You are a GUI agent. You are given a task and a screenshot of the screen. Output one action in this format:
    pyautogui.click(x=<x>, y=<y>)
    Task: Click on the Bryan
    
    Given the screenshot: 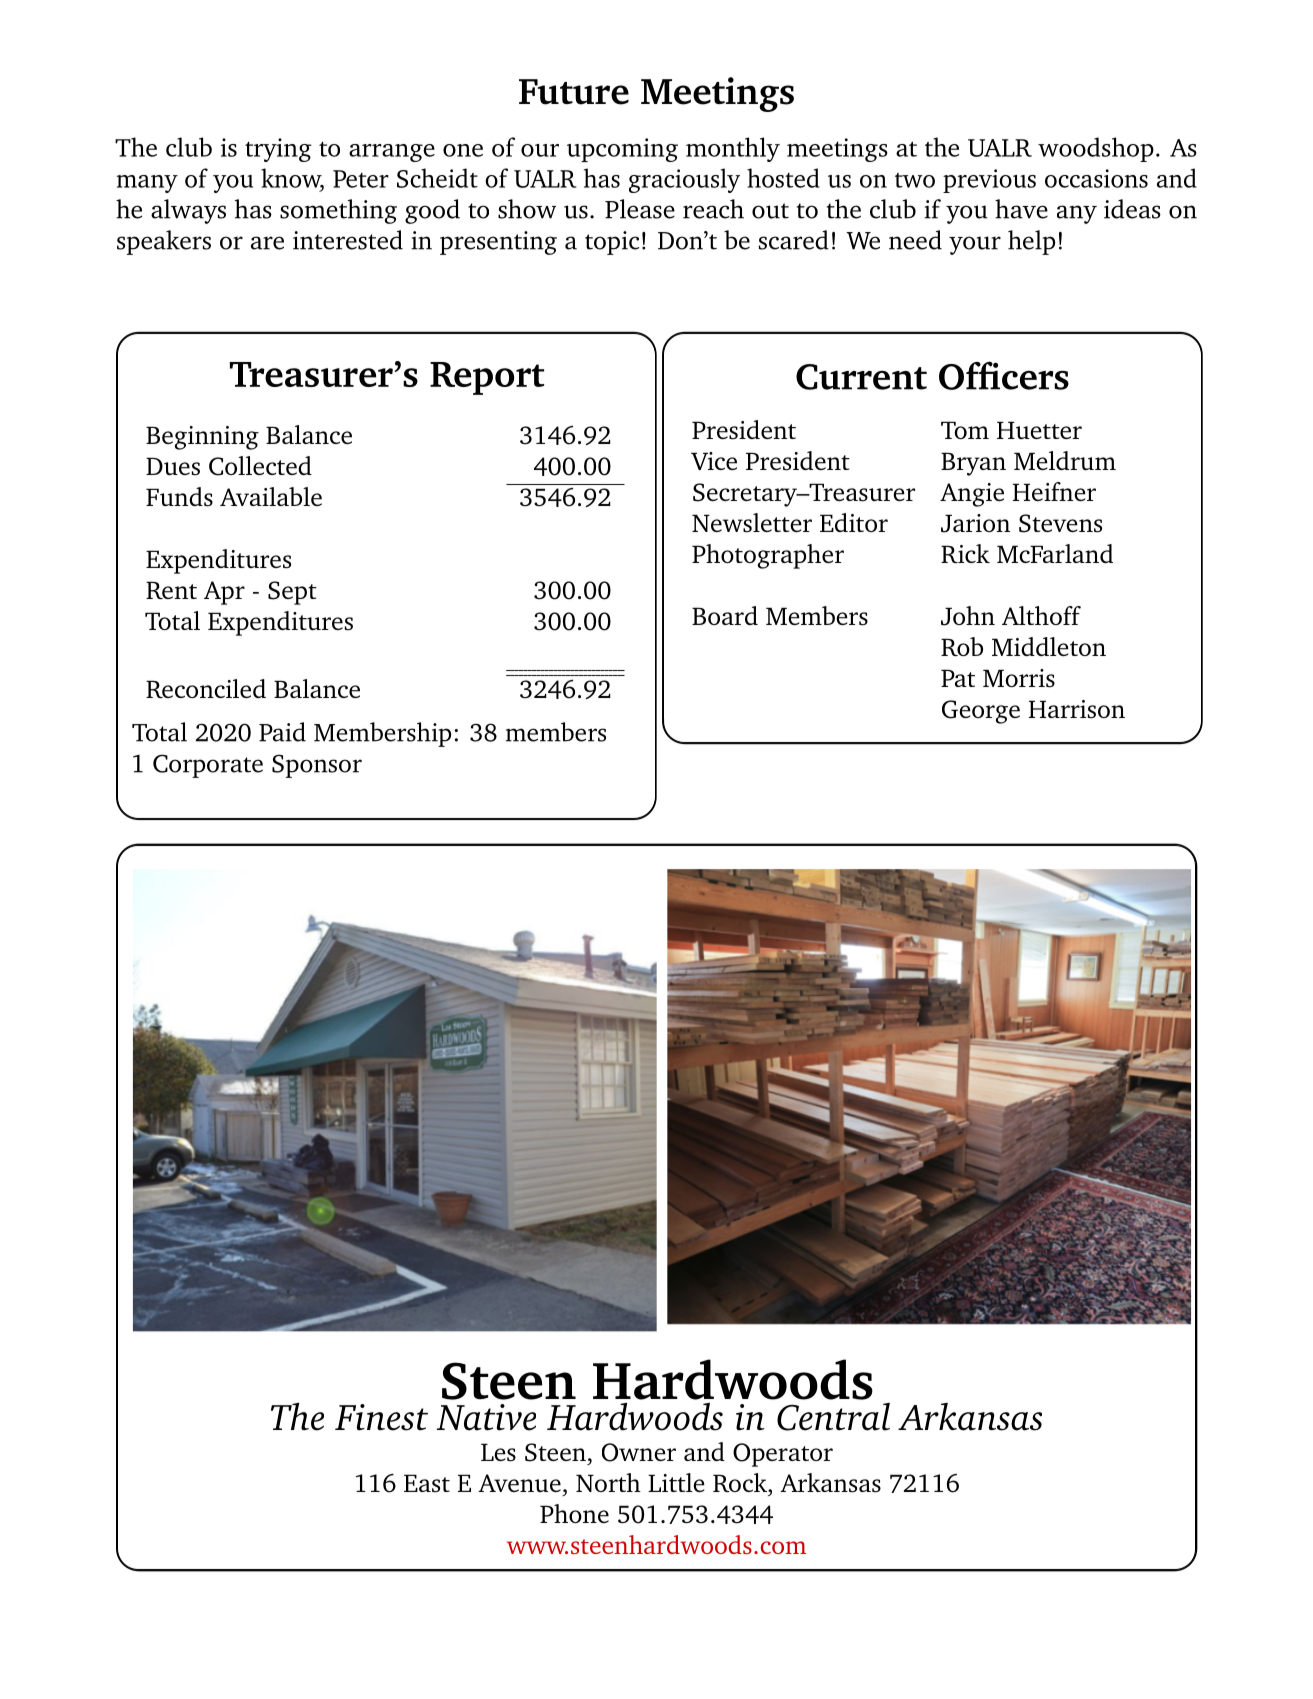 What is the action you would take?
    pyautogui.click(x=973, y=464)
